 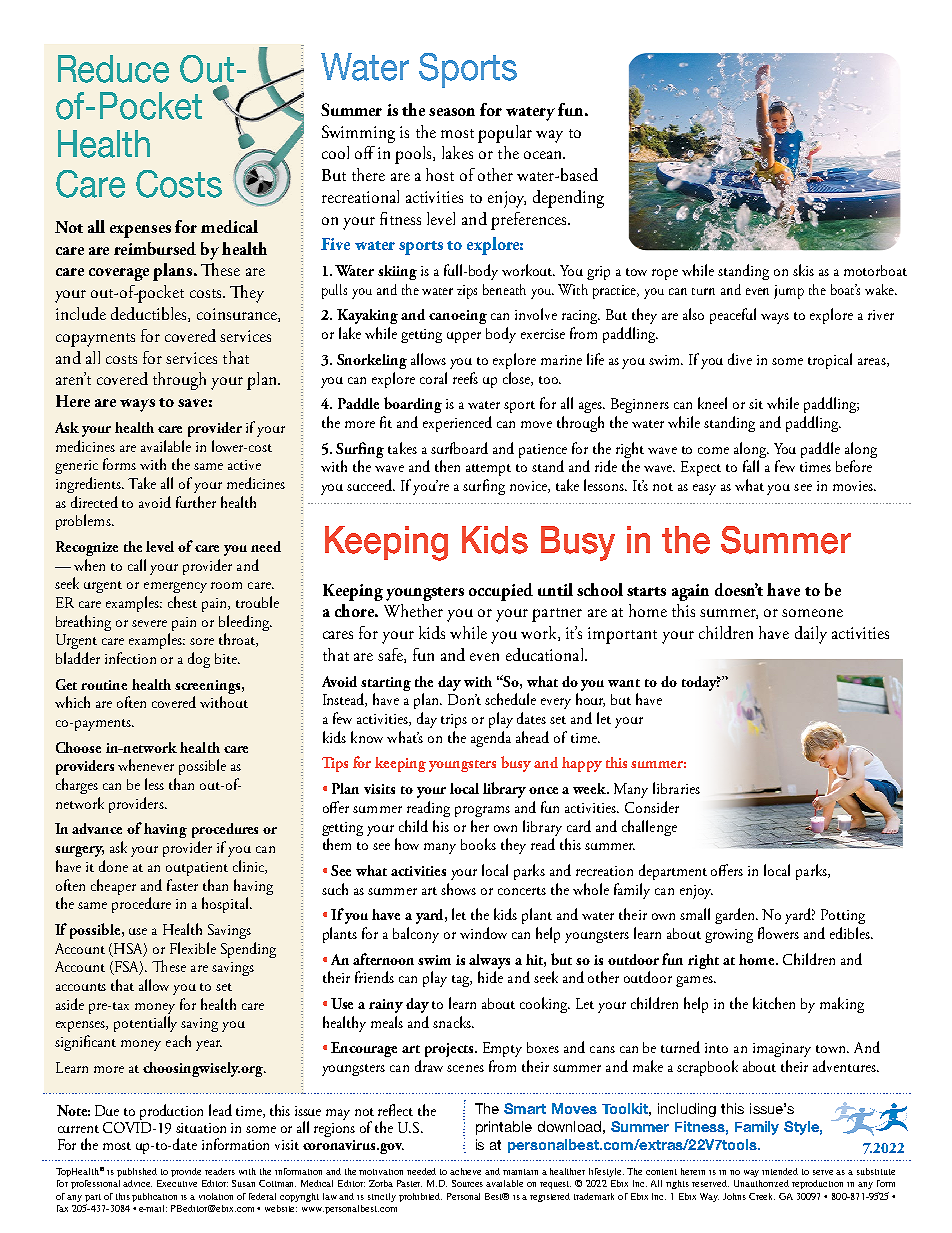 I want to click on Reduce, so click(x=113, y=69).
